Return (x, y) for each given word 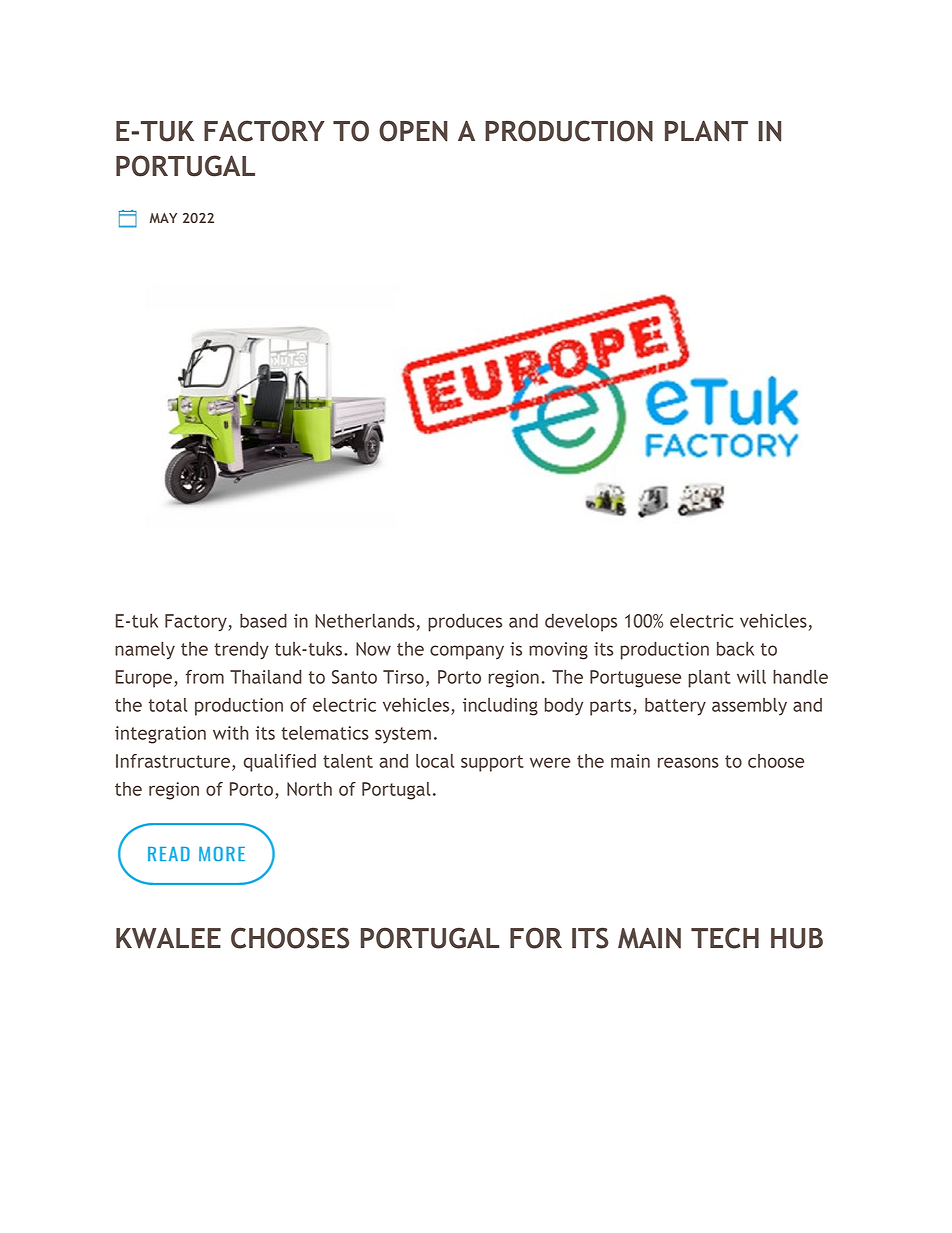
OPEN (413, 131)
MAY (163, 218)
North (309, 789)
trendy (241, 651)
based (263, 620)
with (231, 733)
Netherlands (365, 620)
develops (581, 622)
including (500, 707)
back (735, 649)
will (751, 677)
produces (465, 622)
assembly (749, 707)
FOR (536, 938)
